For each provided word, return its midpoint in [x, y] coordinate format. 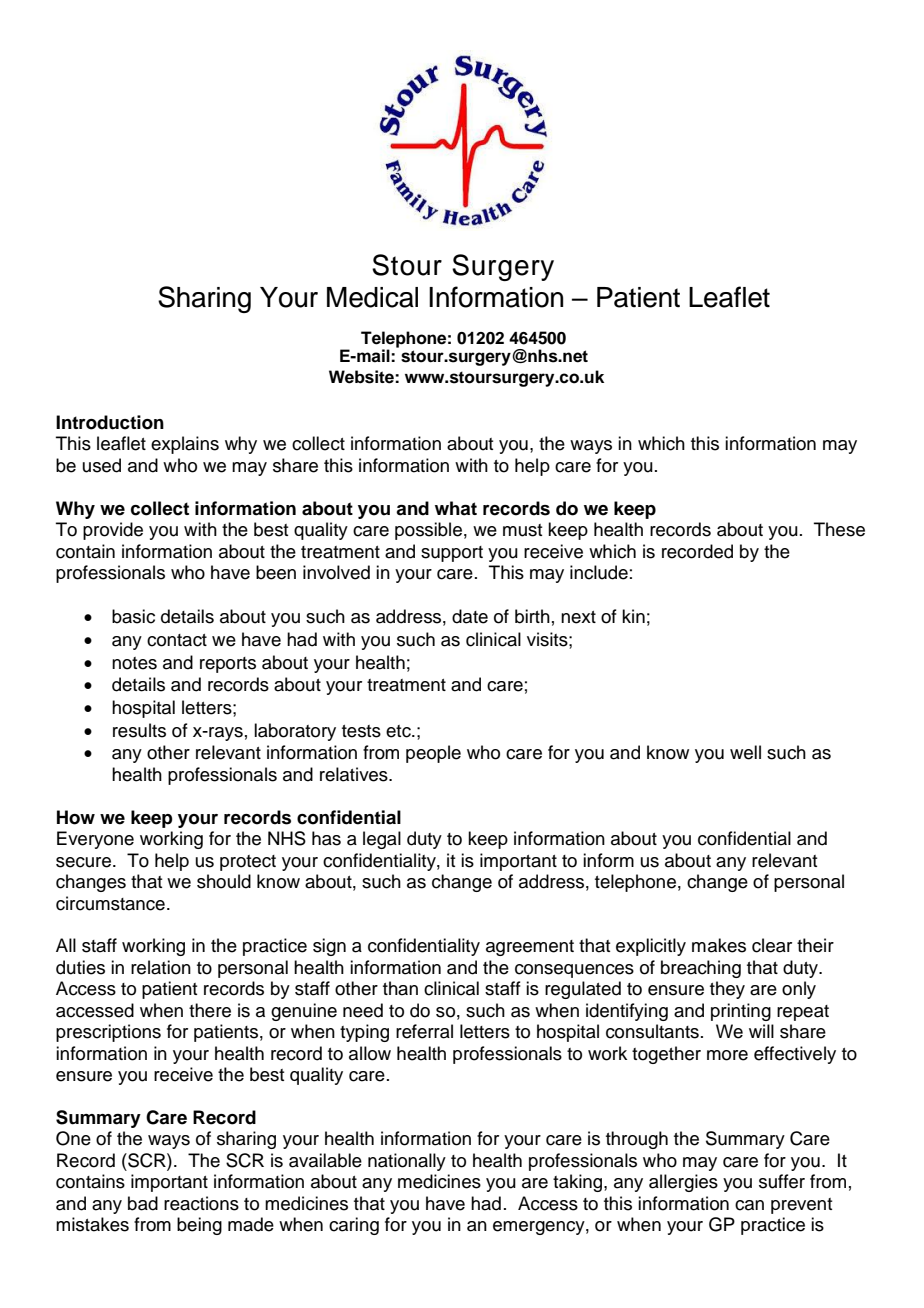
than [400, 988]
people [433, 754]
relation [161, 967]
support [452, 554]
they [727, 990]
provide [113, 531]
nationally [407, 1162]
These [839, 529]
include [599, 572]
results [139, 730]
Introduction [110, 422]
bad [143, 1203]
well [745, 752]
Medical [372, 297]
